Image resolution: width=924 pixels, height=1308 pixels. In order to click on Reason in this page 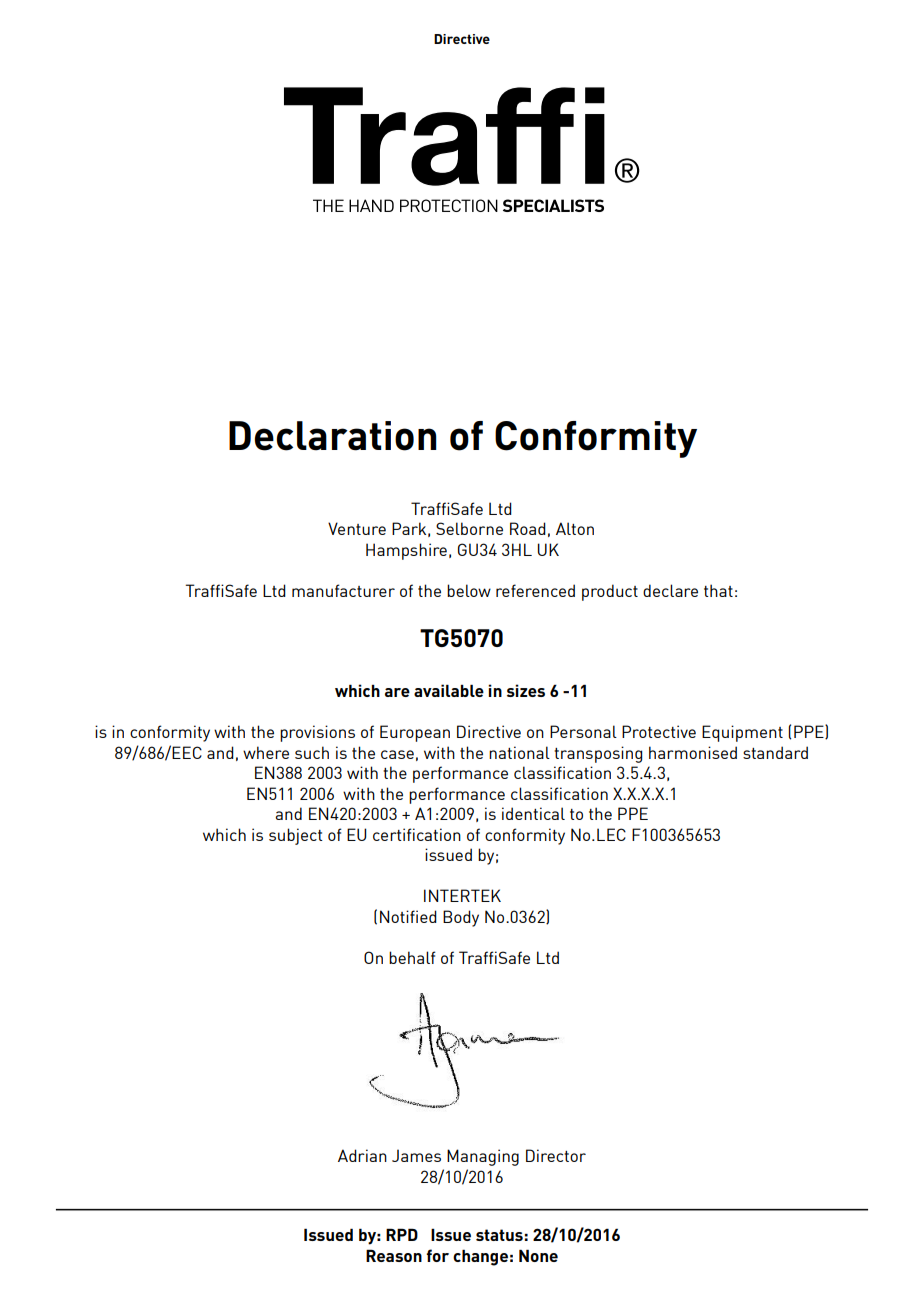, I will do `click(394, 1255)`.
